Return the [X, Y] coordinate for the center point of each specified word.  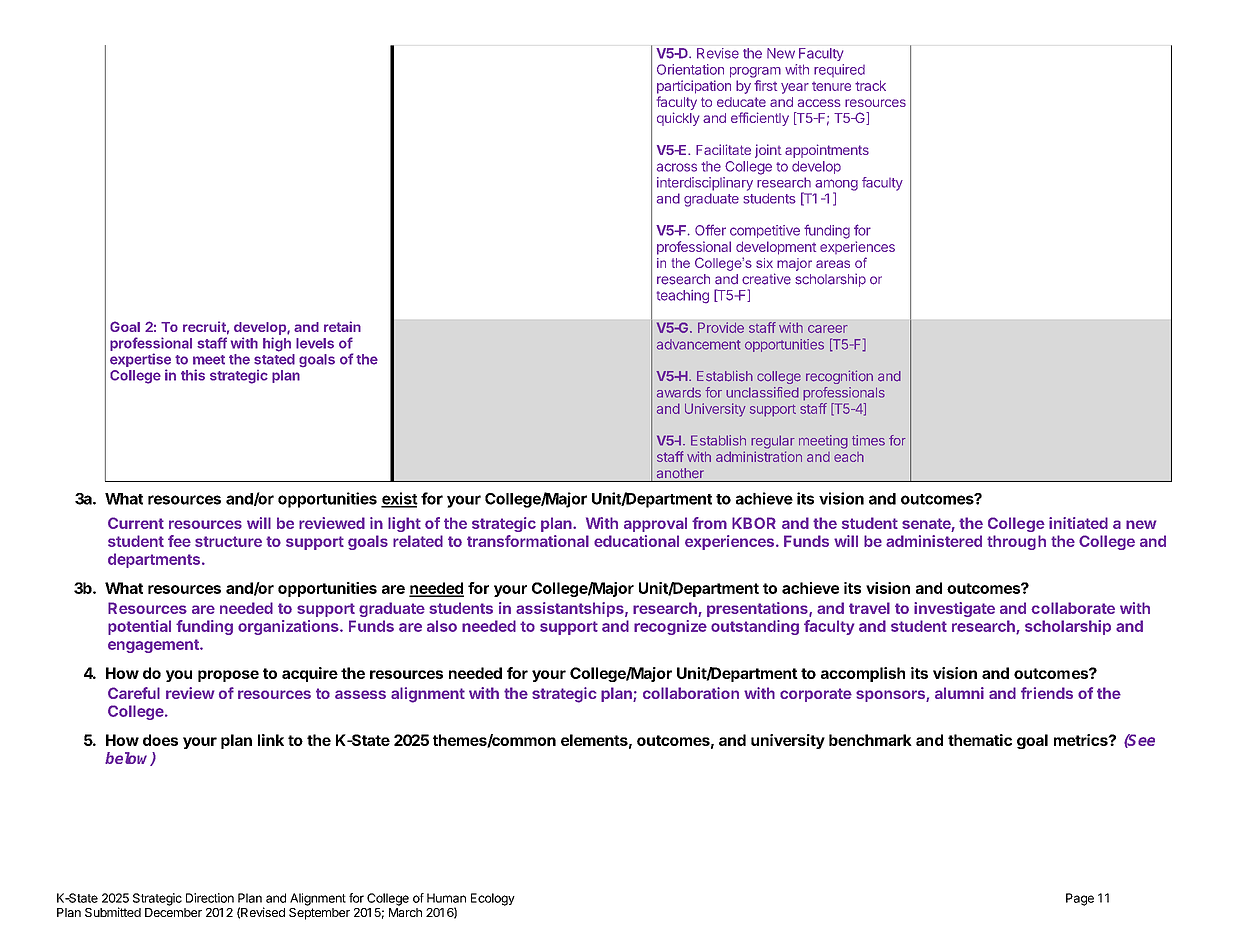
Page [1080, 899]
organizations [289, 627]
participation [694, 87]
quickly [678, 119]
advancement [699, 344]
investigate [954, 609]
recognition [839, 377]
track [870, 85]
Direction [210, 898]
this [193, 375]
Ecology [493, 899]
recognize [670, 627]
